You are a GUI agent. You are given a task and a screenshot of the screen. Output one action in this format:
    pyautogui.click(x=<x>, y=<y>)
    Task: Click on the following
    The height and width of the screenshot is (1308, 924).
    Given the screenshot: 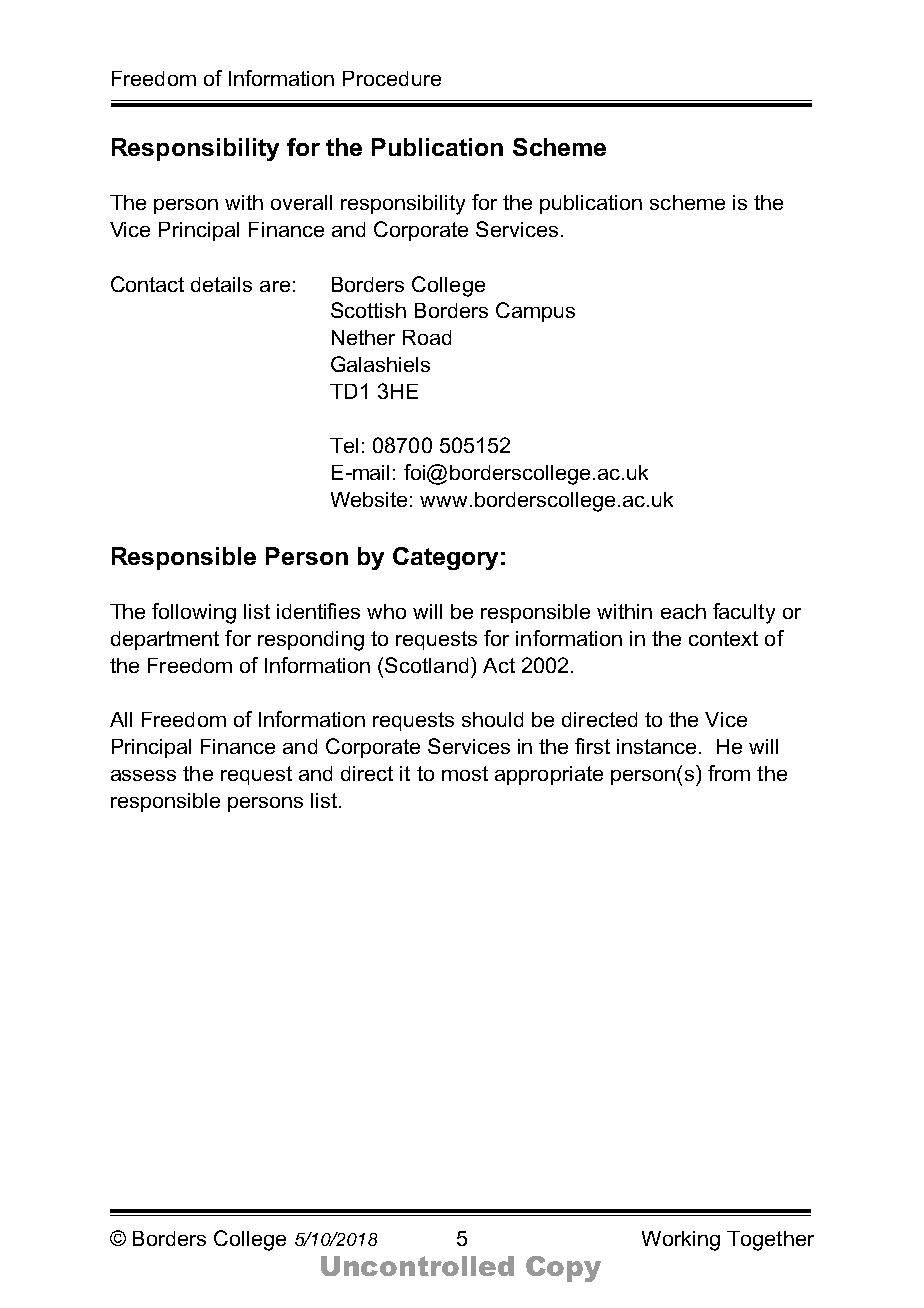 What is the action you would take?
    pyautogui.click(x=194, y=613)
